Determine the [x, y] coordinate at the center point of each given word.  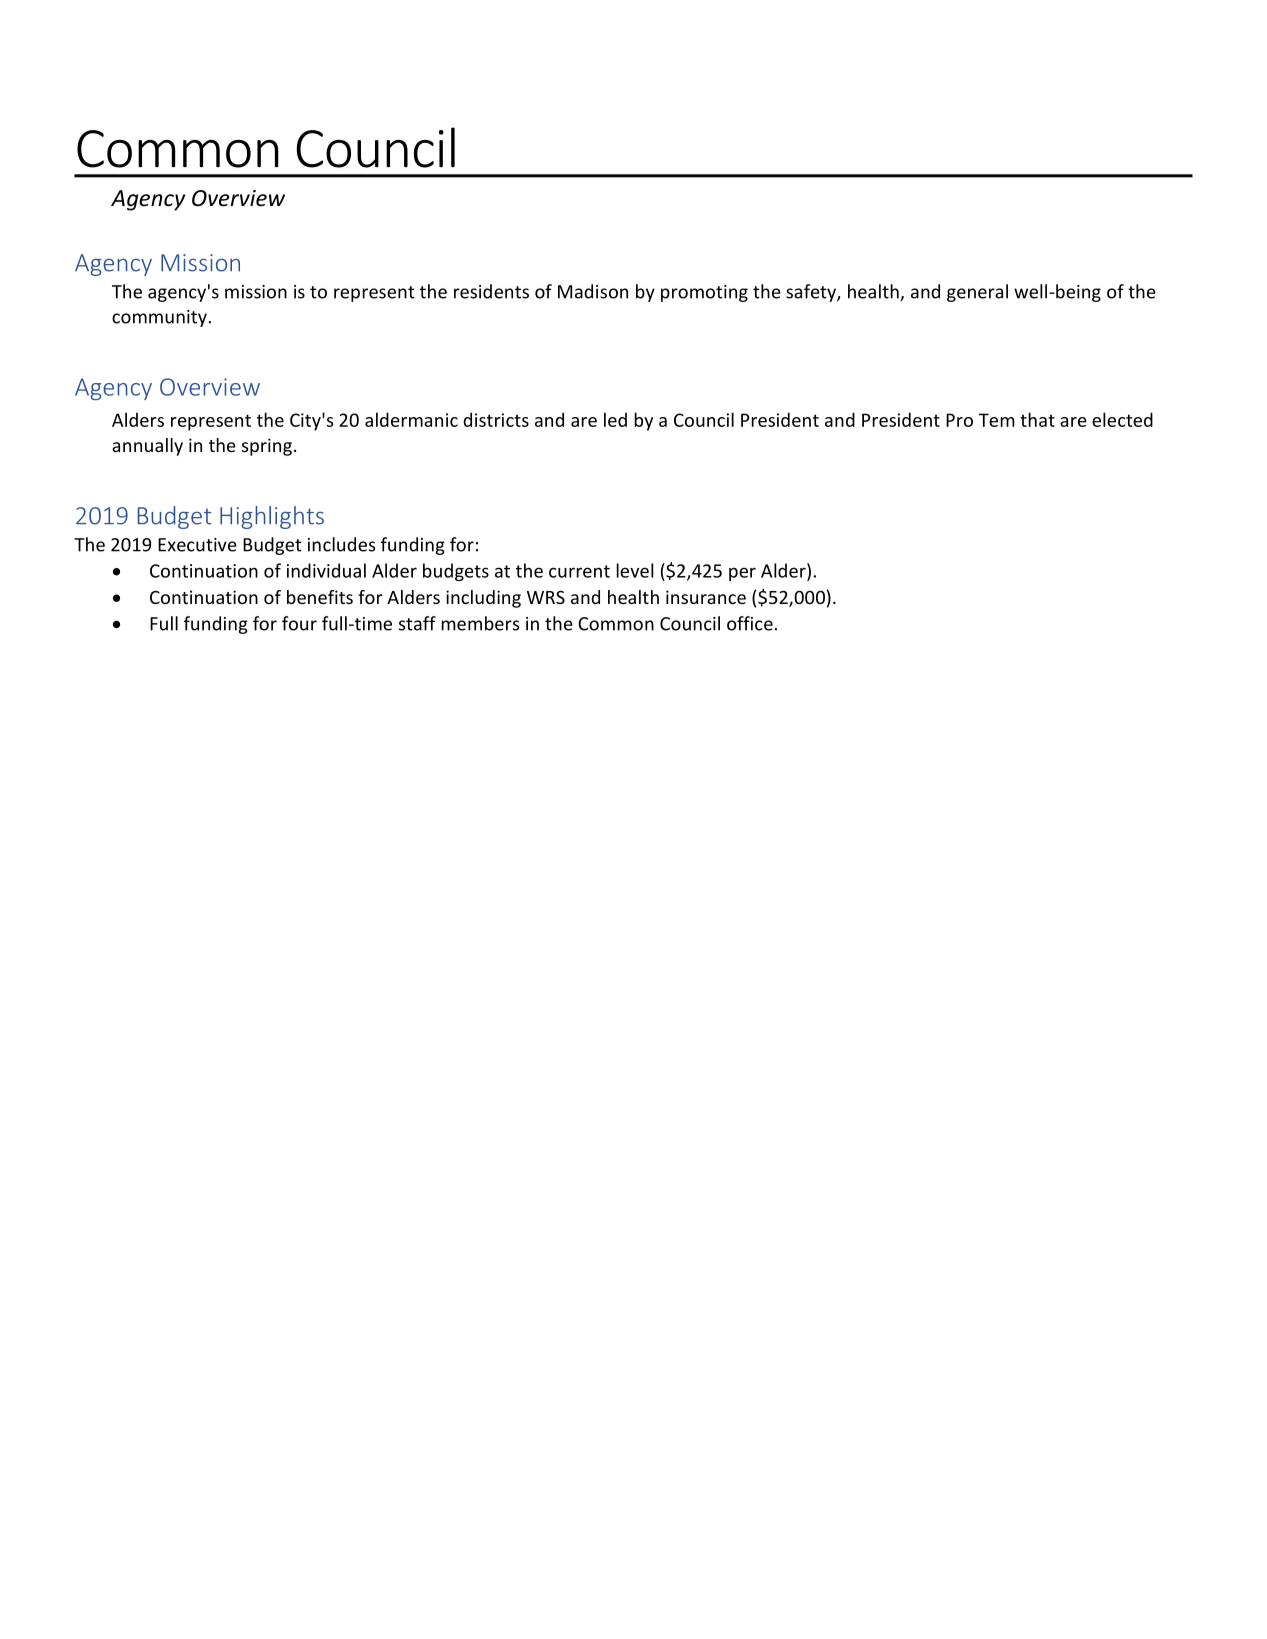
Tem [997, 420]
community [159, 318]
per [742, 574]
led [615, 419]
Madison [593, 291]
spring [267, 447]
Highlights [272, 517]
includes [342, 544]
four [299, 623]
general [977, 293]
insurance [706, 597]
